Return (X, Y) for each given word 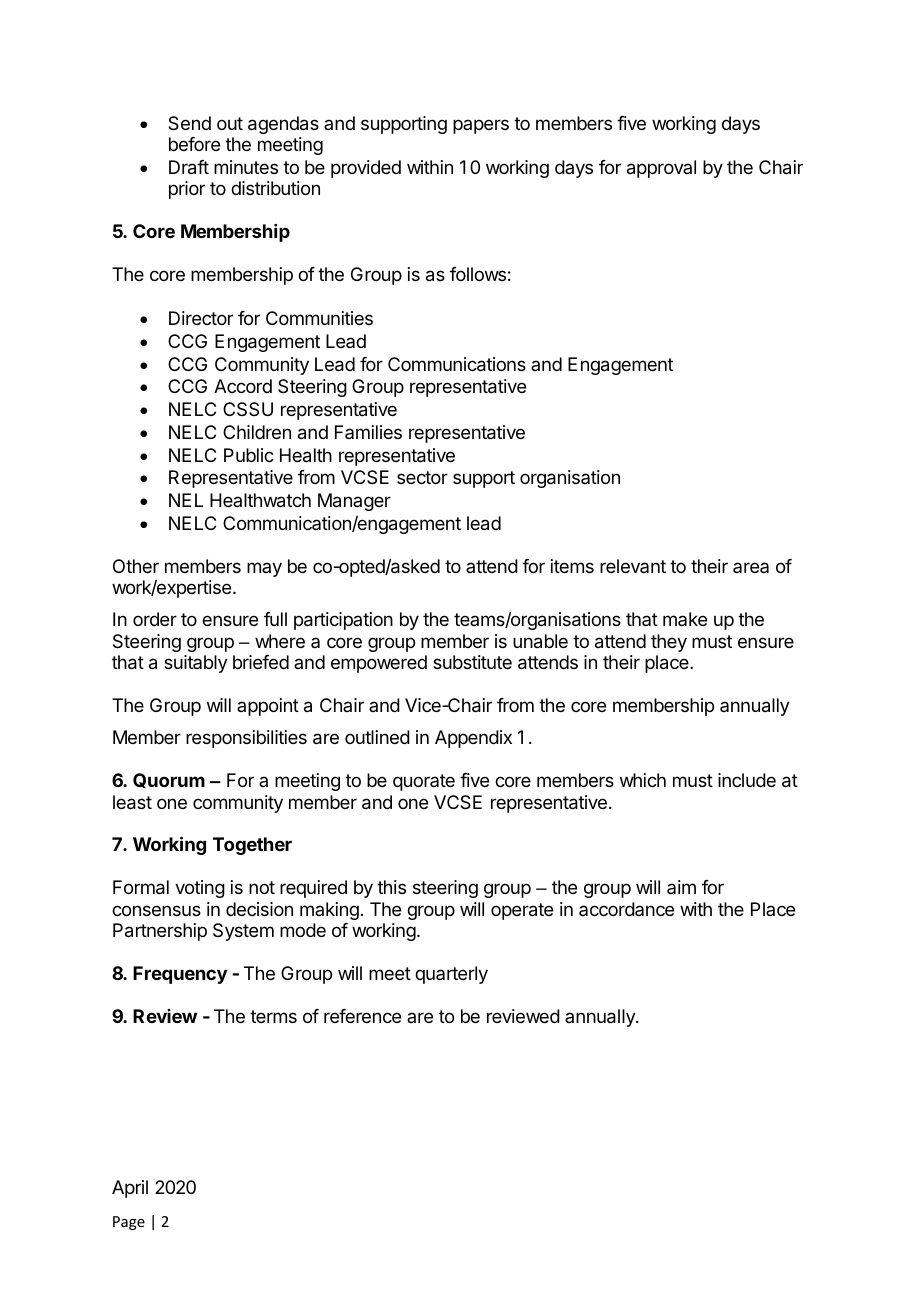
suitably (196, 664)
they (669, 643)
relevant (633, 566)
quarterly (451, 975)
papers (481, 126)
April (130, 1189)
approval (661, 169)
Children (257, 432)
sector (422, 477)
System (243, 932)
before (194, 144)
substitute (472, 662)
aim (681, 887)
